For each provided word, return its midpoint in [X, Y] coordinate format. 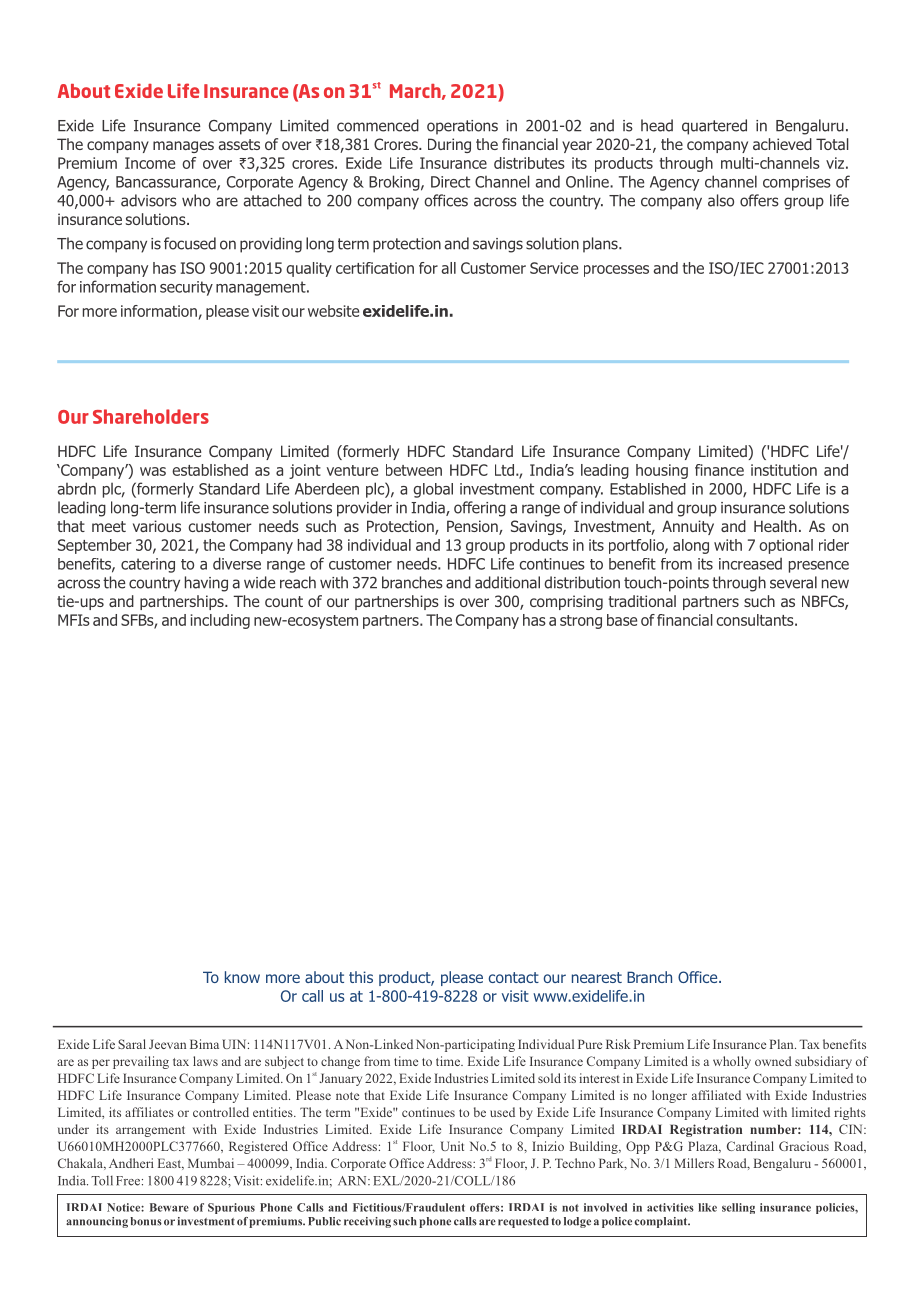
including [220, 621]
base [622, 620]
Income [150, 163]
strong [581, 622]
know [242, 977]
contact [514, 977]
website [333, 311]
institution [784, 470]
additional [507, 582]
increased [750, 563]
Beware [169, 1207]
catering [148, 565]
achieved [782, 144]
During [449, 145]
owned [773, 1061]
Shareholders [151, 416]
